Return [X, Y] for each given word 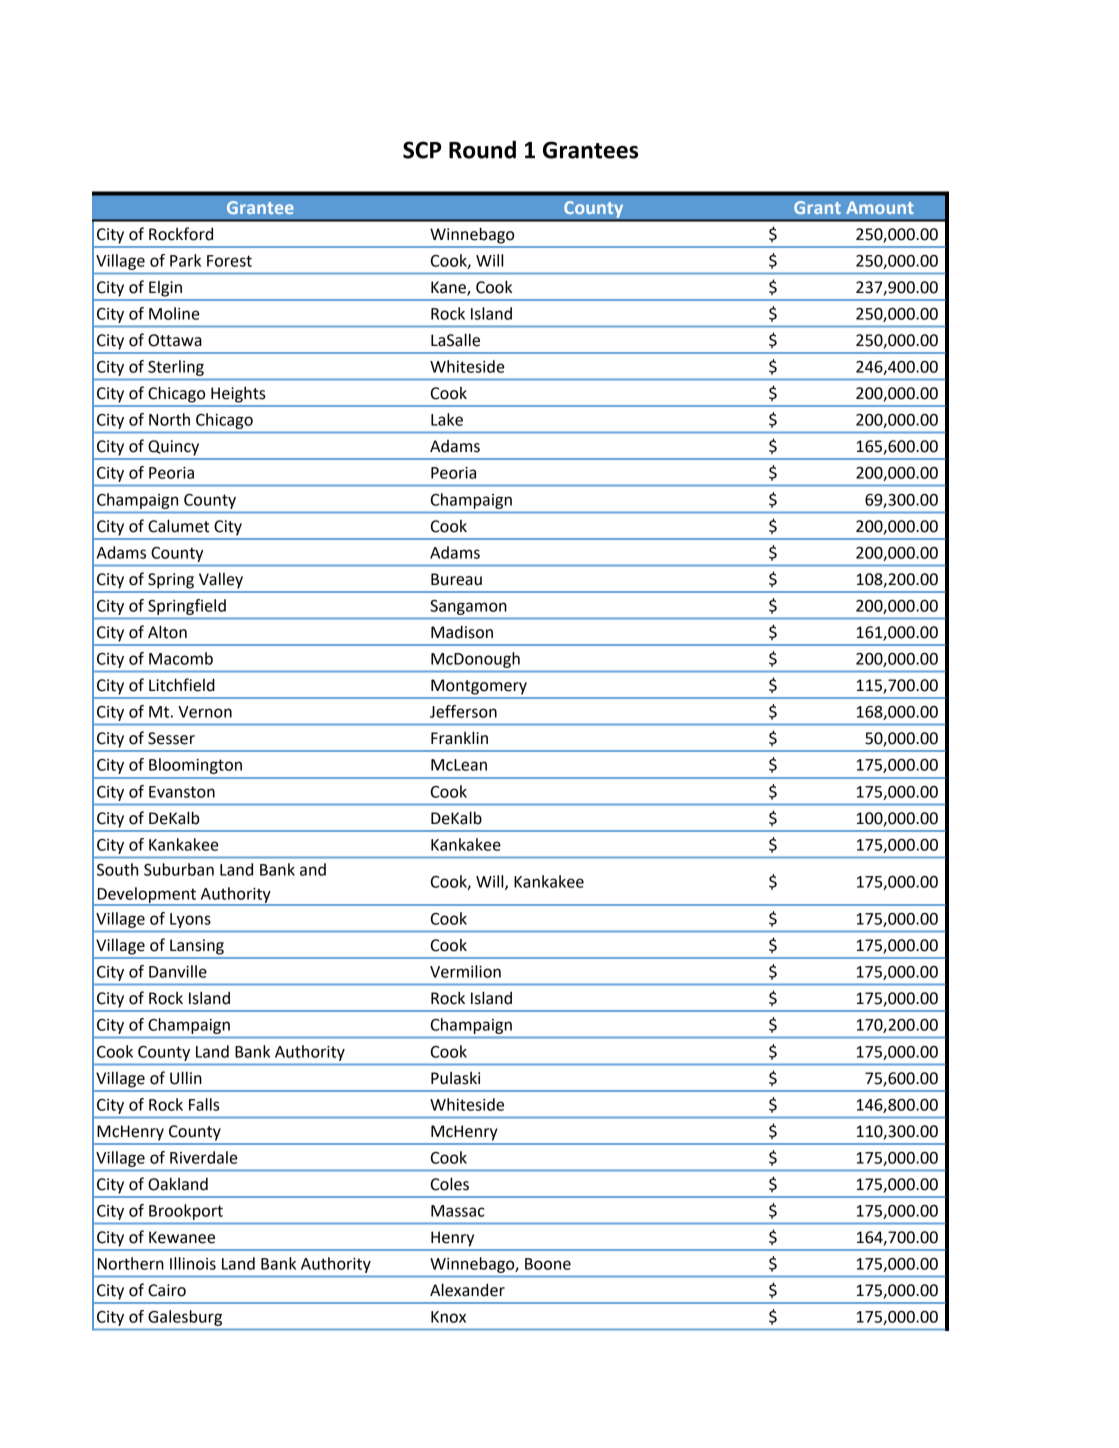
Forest [229, 261]
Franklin [459, 738]
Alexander [467, 1290]
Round [482, 149]
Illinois [193, 1263]
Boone [548, 1264]
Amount [880, 207]
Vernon [205, 712]
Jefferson [463, 711]
